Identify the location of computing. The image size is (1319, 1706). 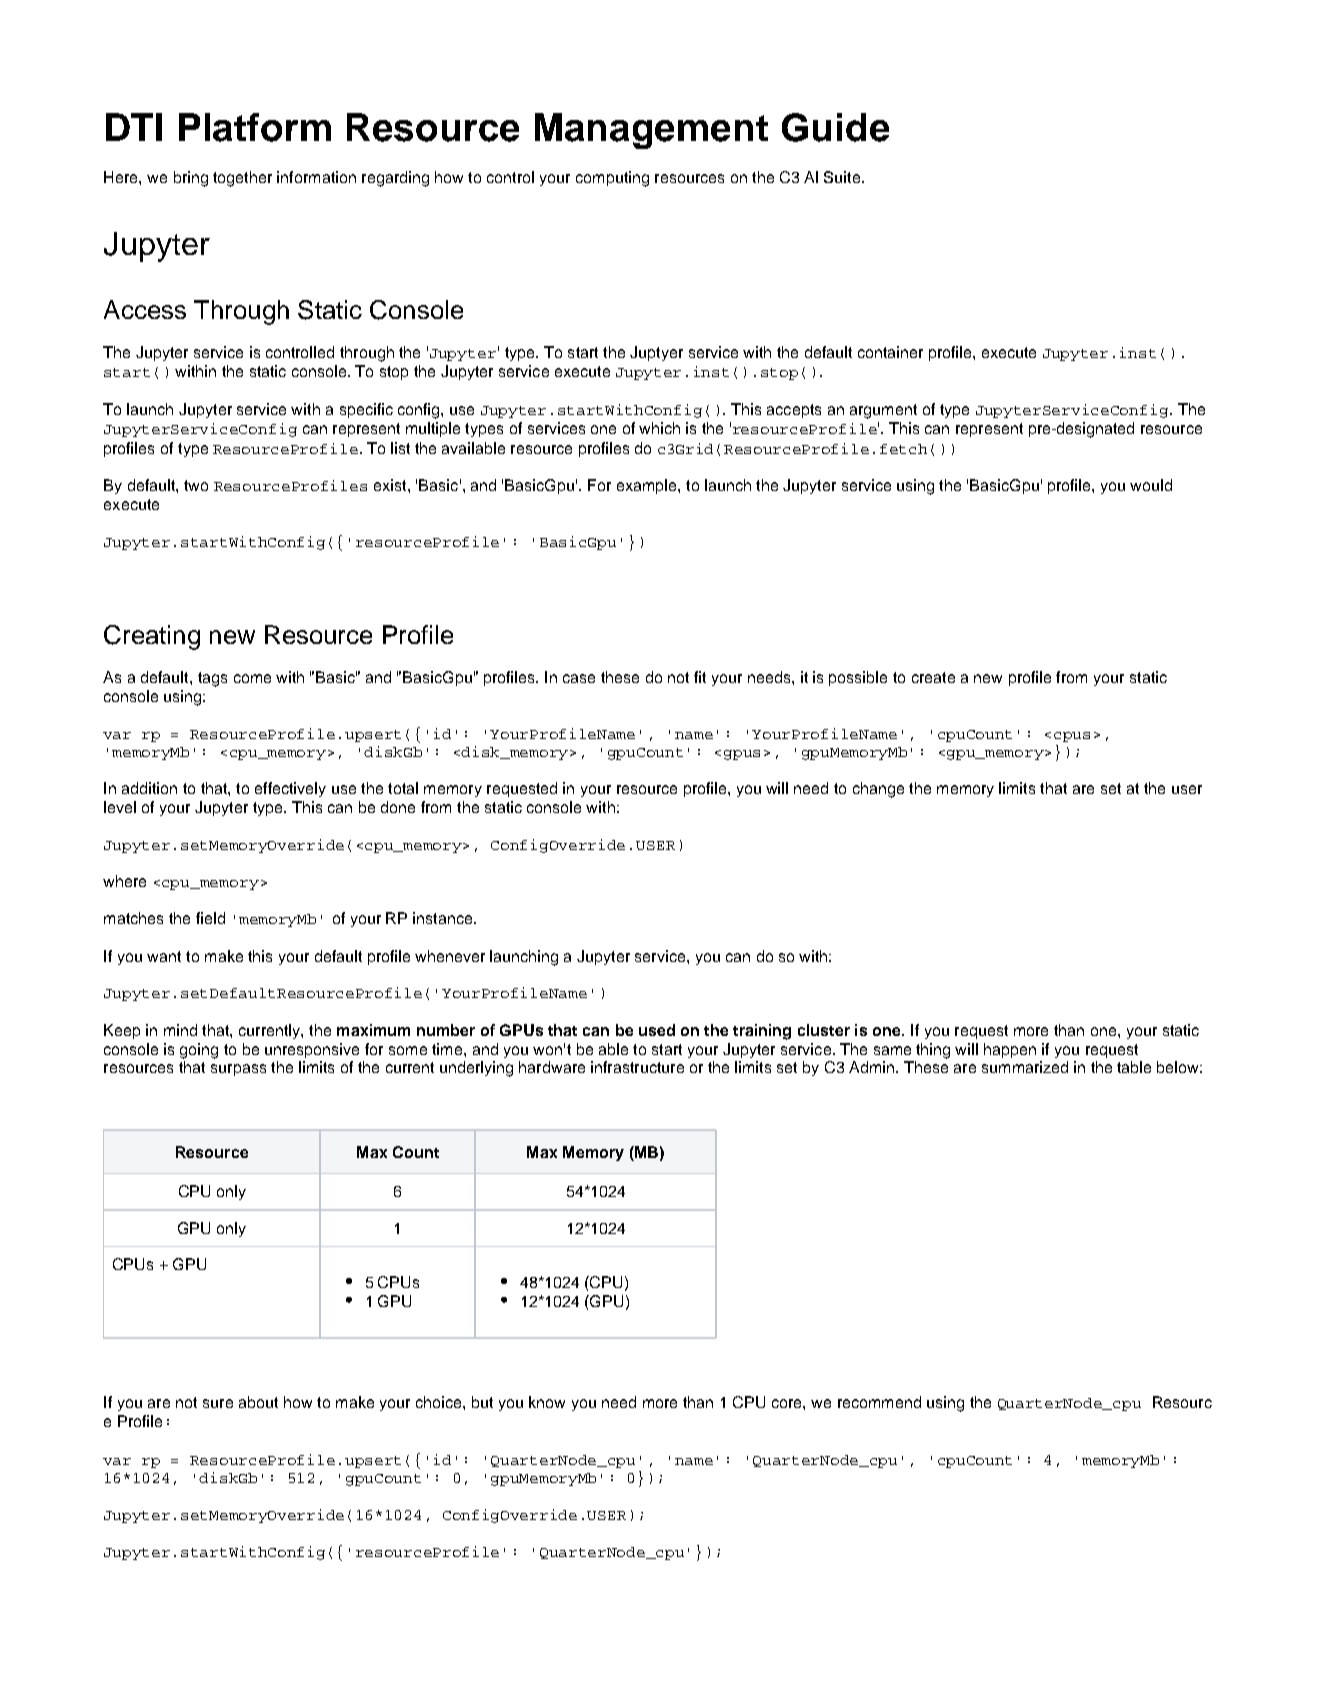
(612, 179).
